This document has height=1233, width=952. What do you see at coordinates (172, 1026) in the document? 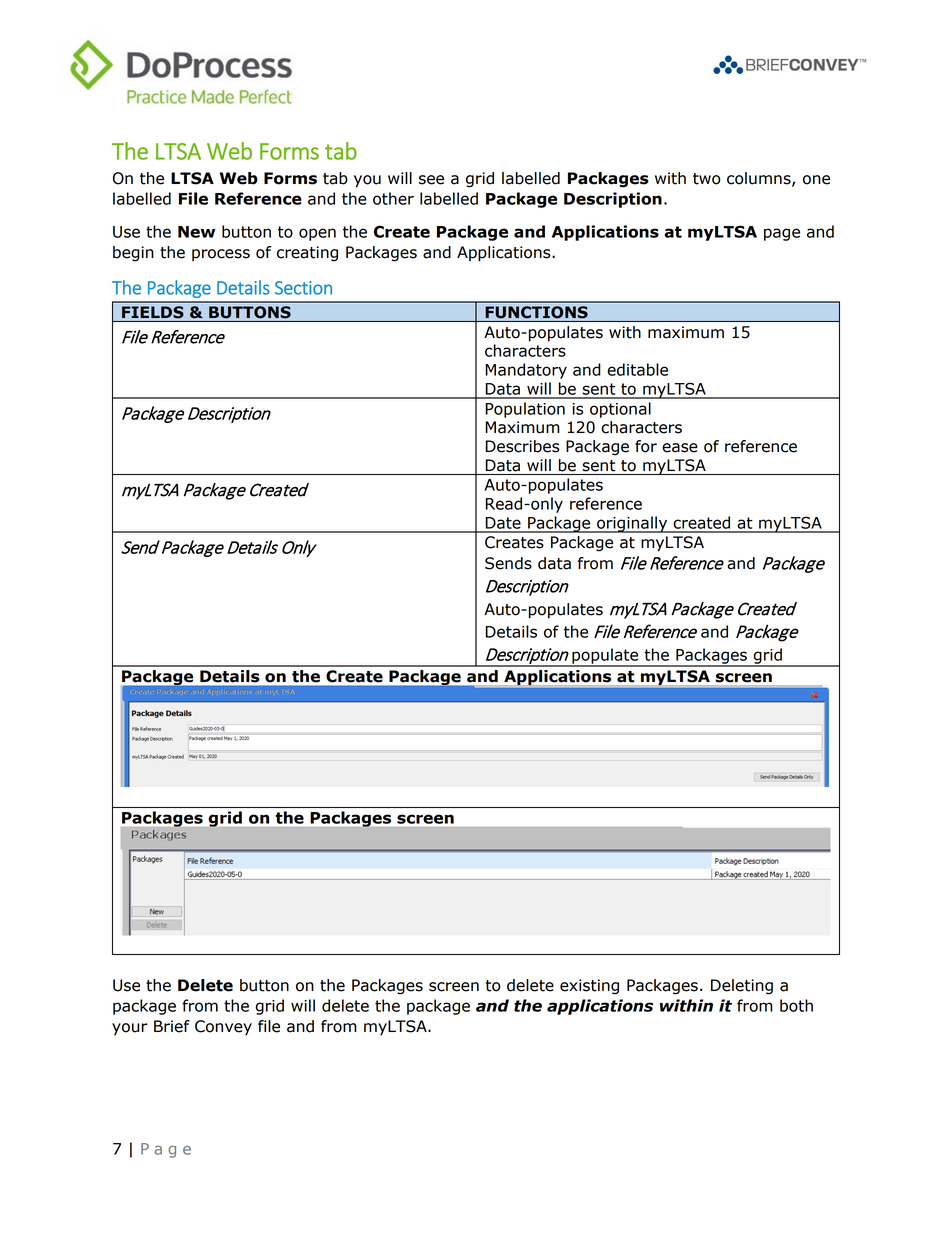
I see `Brief` at bounding box center [172, 1026].
